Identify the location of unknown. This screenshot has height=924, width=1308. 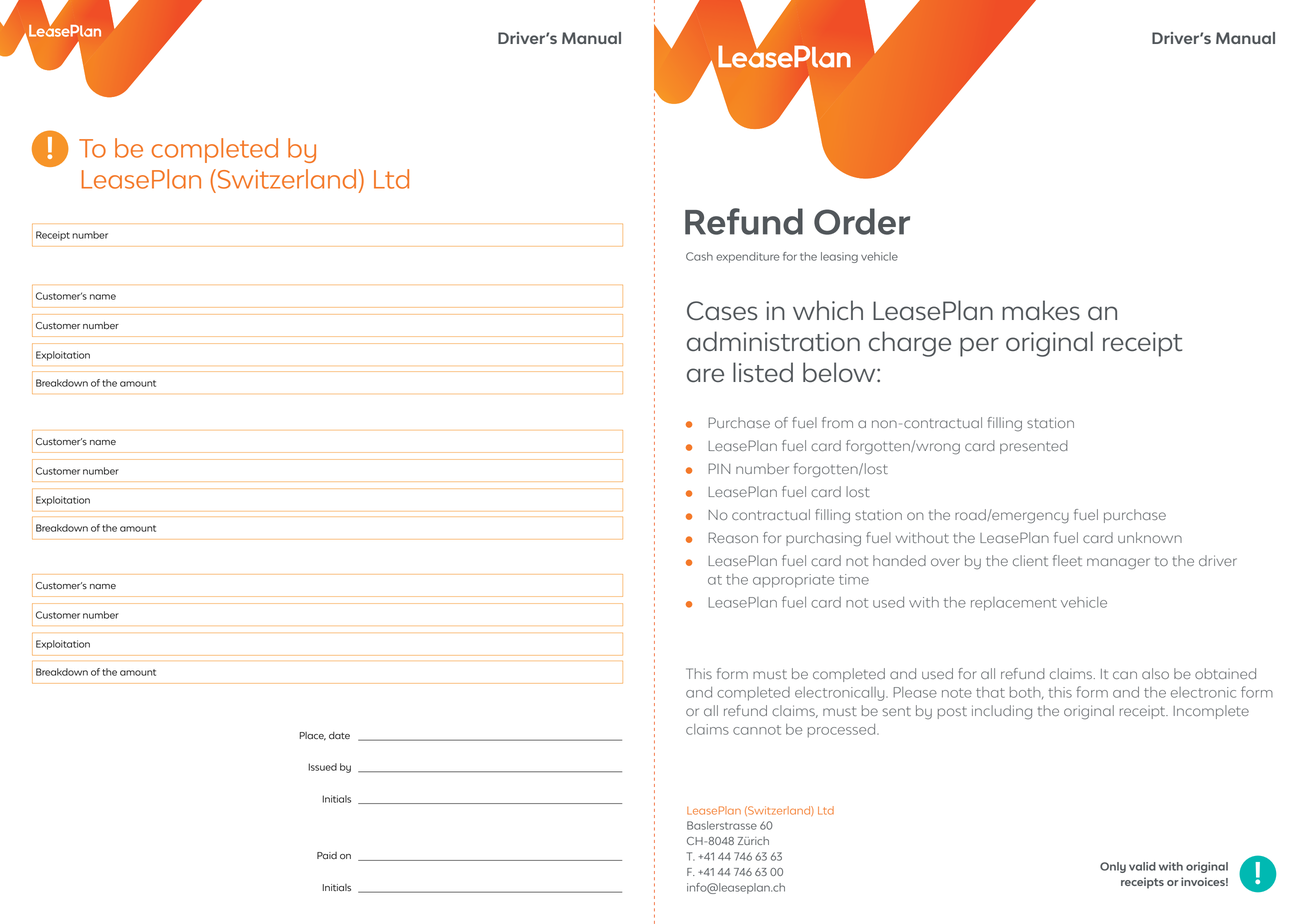
(1150, 537).
